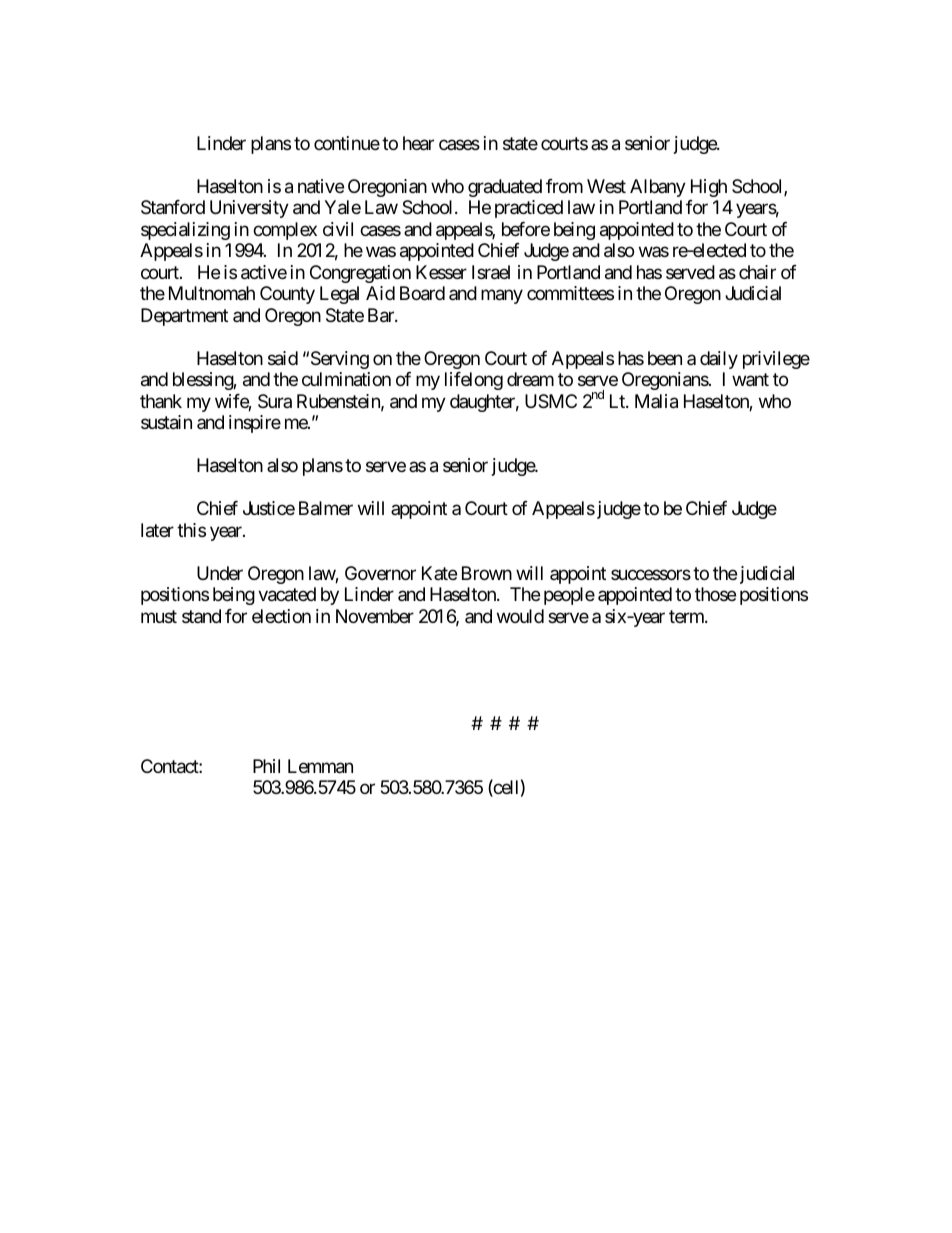  What do you see at coordinates (719, 360) in the image?
I see `daily` at bounding box center [719, 360].
